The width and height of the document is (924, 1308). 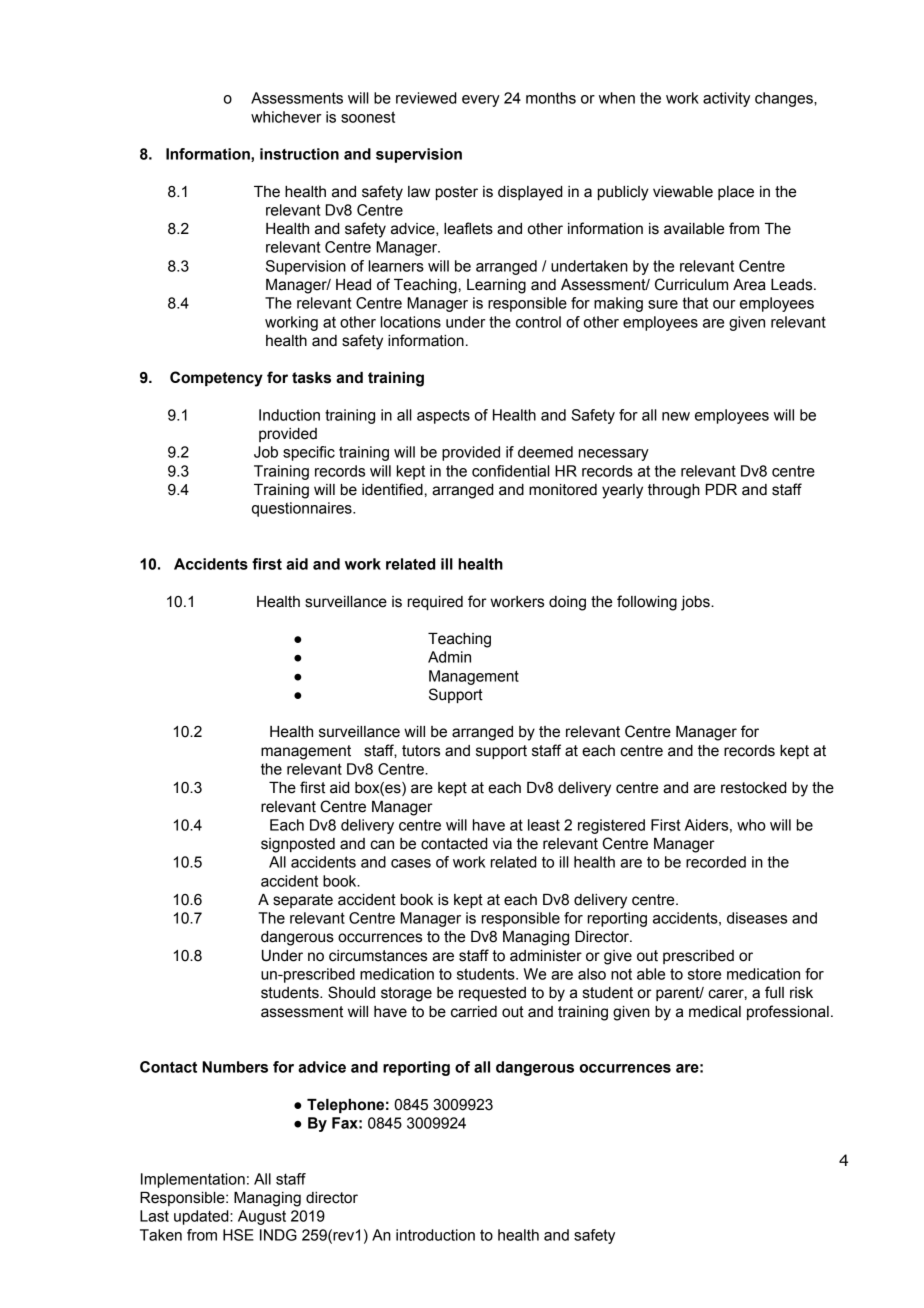 What do you see at coordinates (511, 471) in the document?
I see `confidential` at bounding box center [511, 471].
